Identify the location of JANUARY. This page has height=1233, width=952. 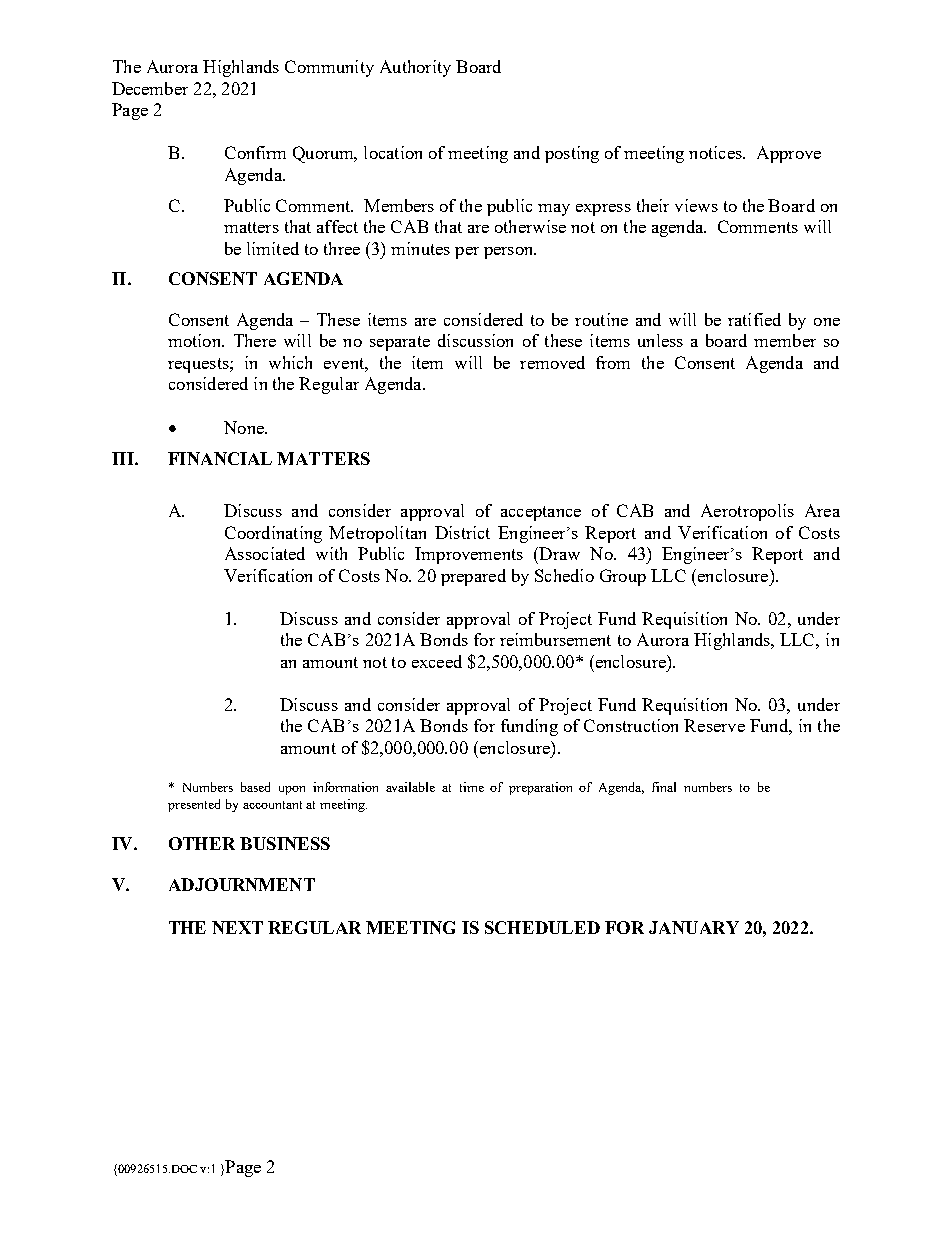
(694, 927).
